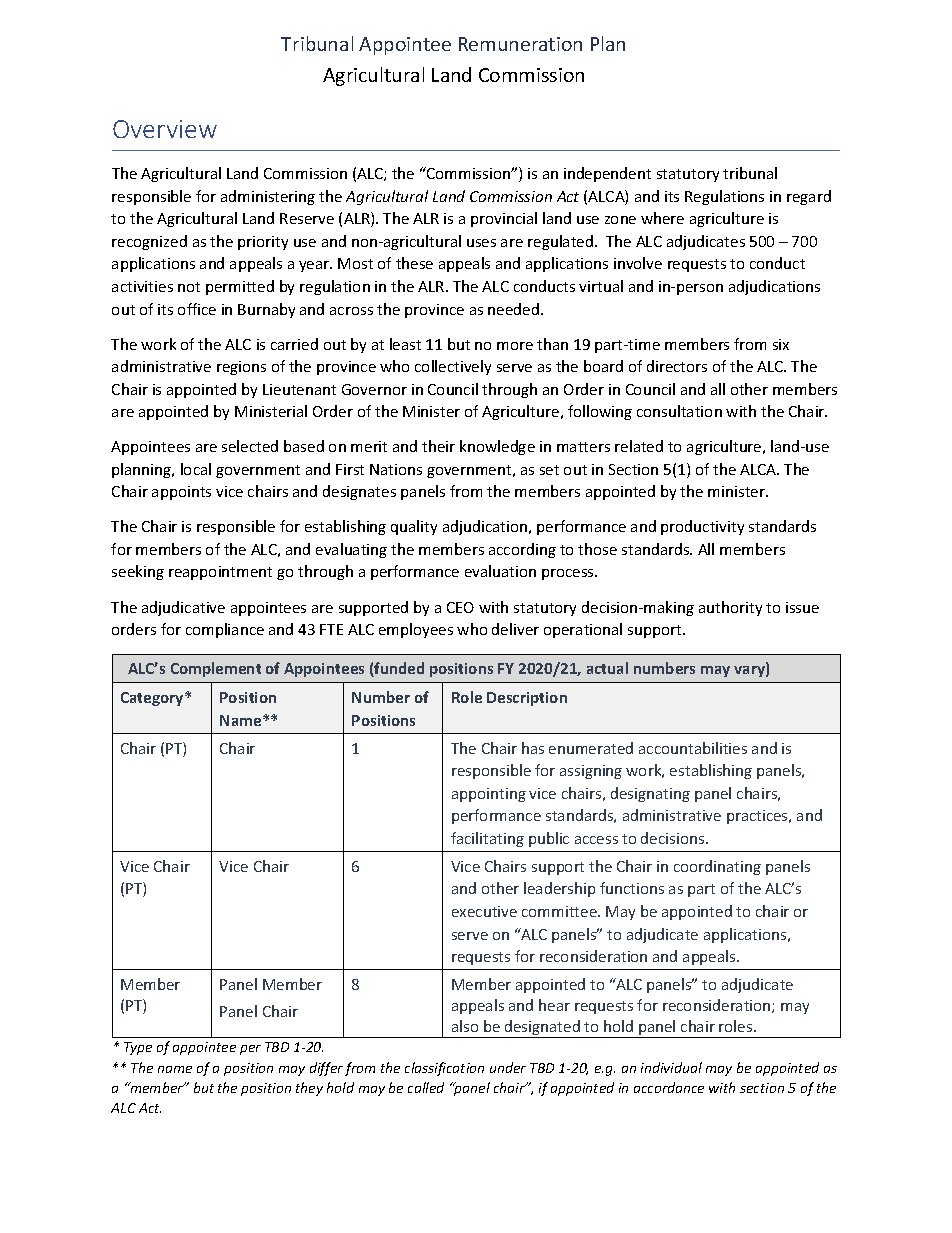 The width and height of the screenshot is (952, 1233). Describe the element at coordinates (607, 174) in the screenshot. I see `independent` at that location.
